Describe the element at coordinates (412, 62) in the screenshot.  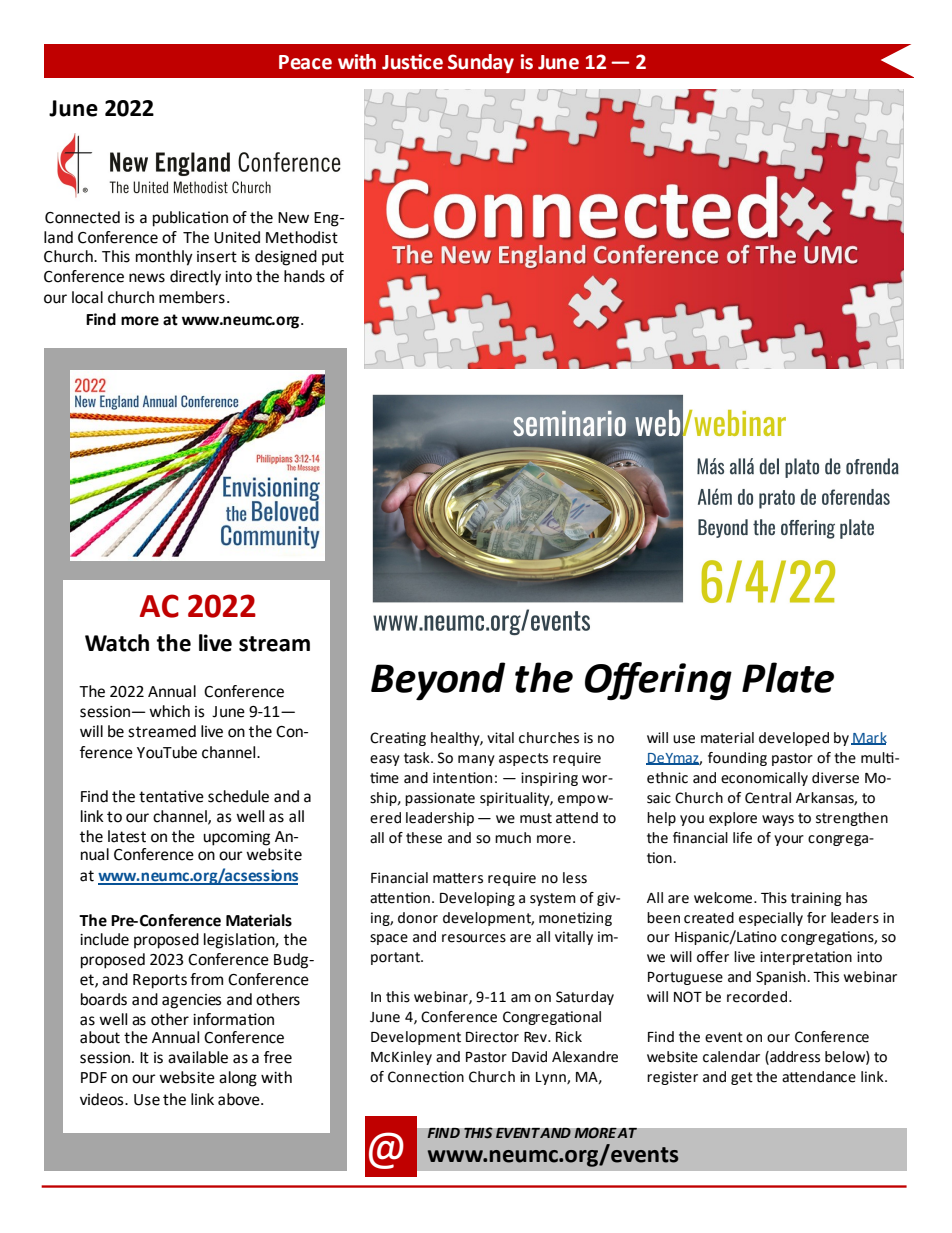
I see `Justice` at that location.
